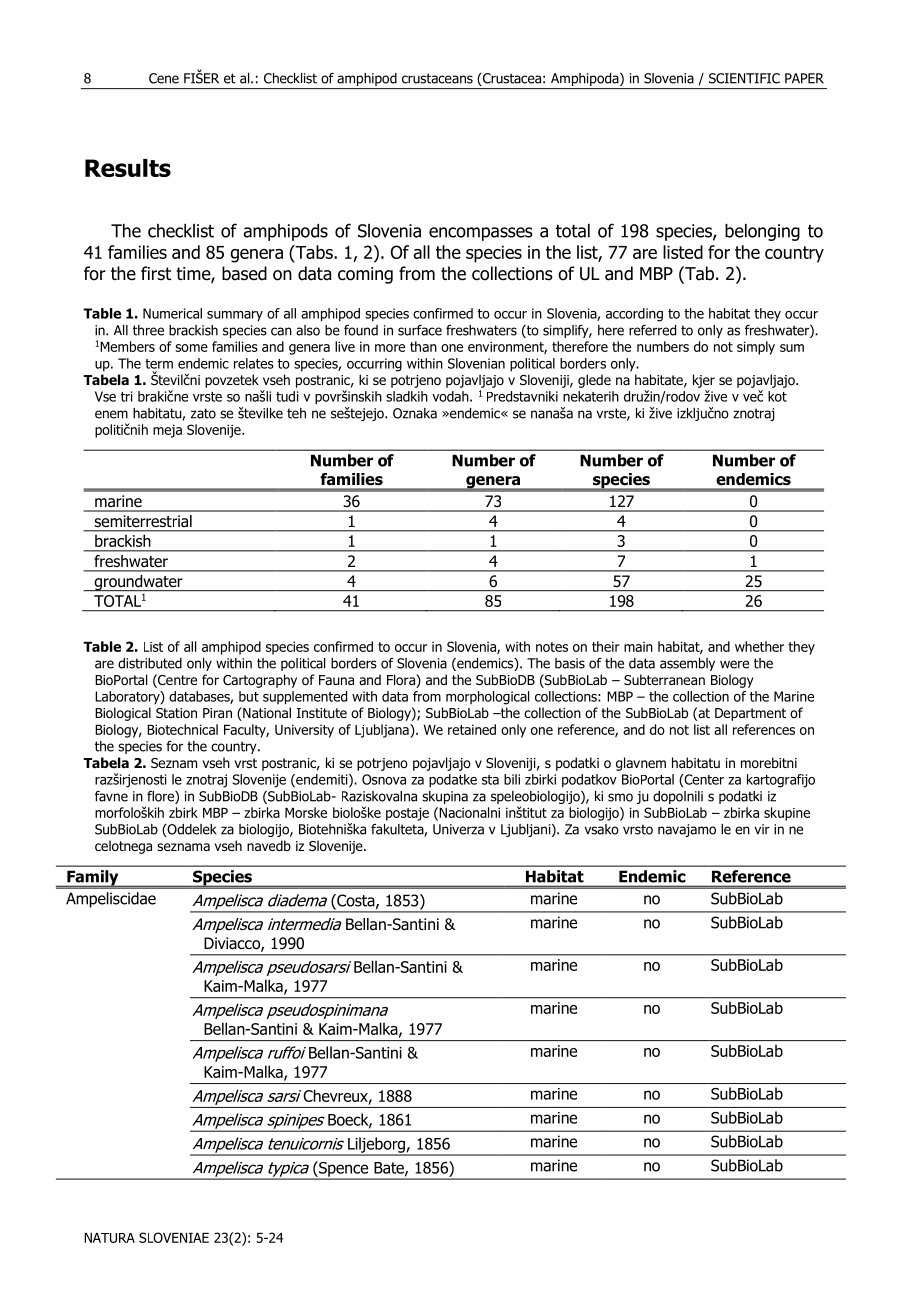 The image size is (924, 1309). Describe the element at coordinates (481, 234) in the page. I see `encompasses` at that location.
